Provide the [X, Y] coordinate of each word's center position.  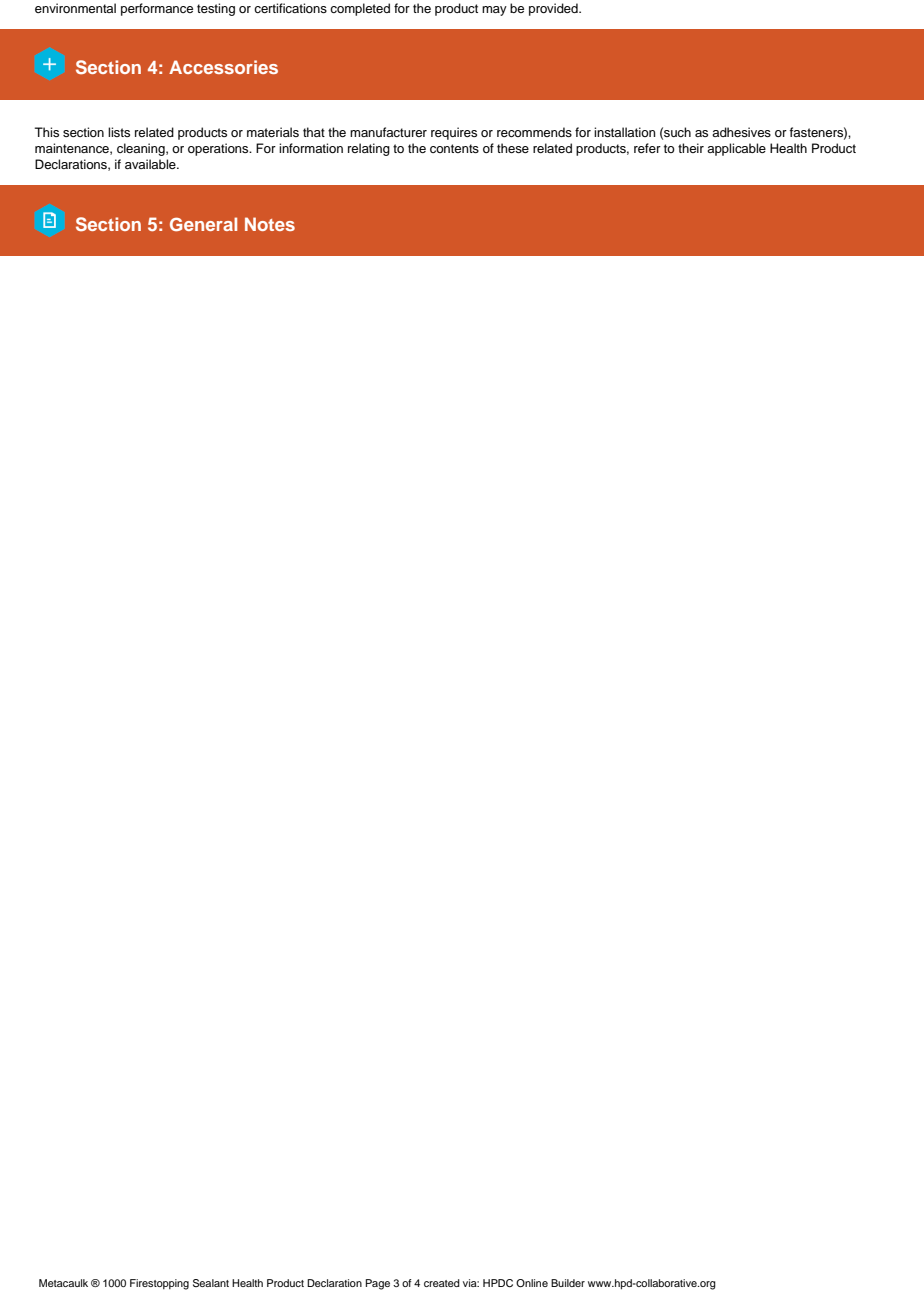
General [203, 224]
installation [625, 132]
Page [378, 1284]
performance [157, 9]
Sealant [211, 1283]
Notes [270, 224]
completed [360, 9]
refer [647, 148]
